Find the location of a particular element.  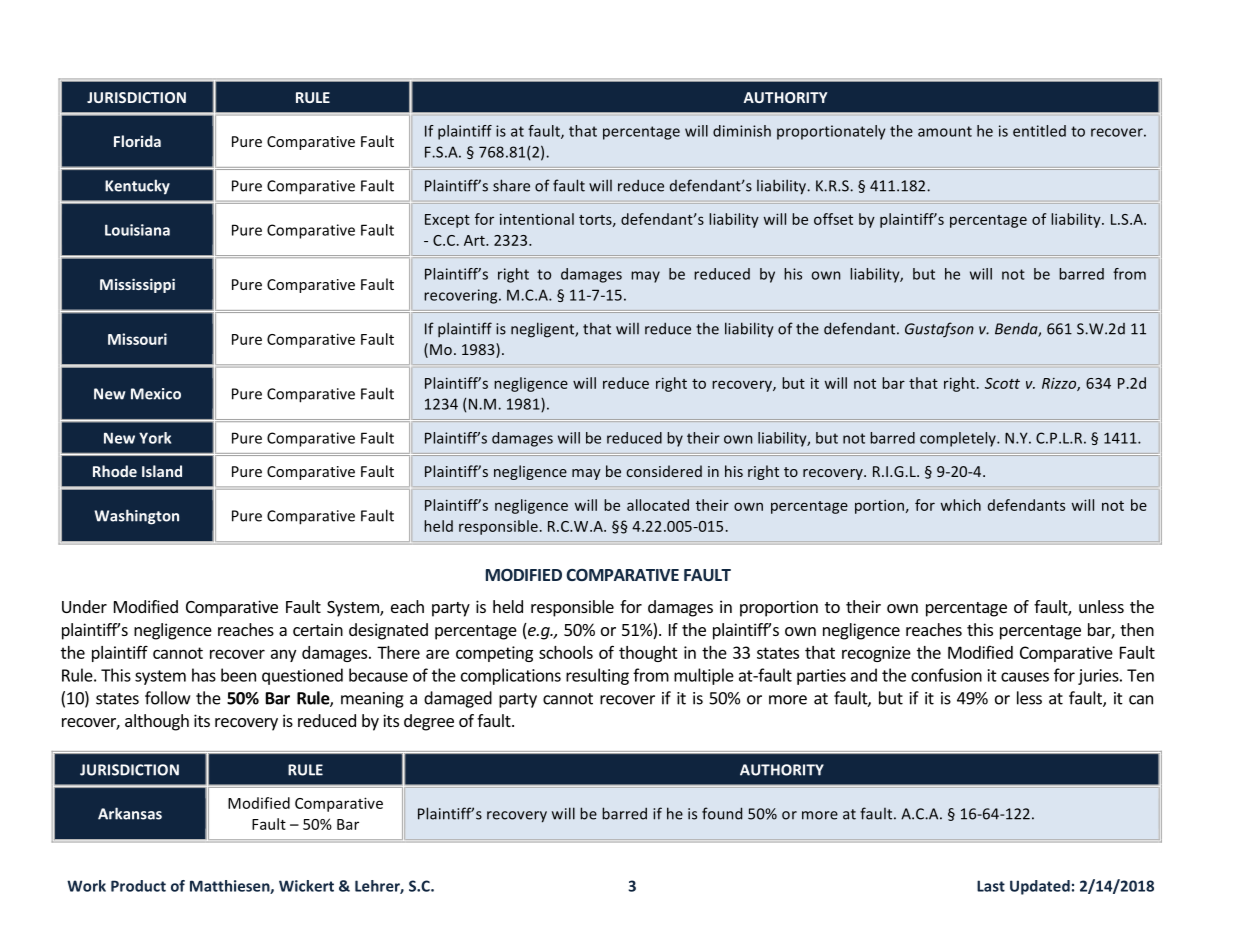

Washington is located at coordinates (136, 517).
